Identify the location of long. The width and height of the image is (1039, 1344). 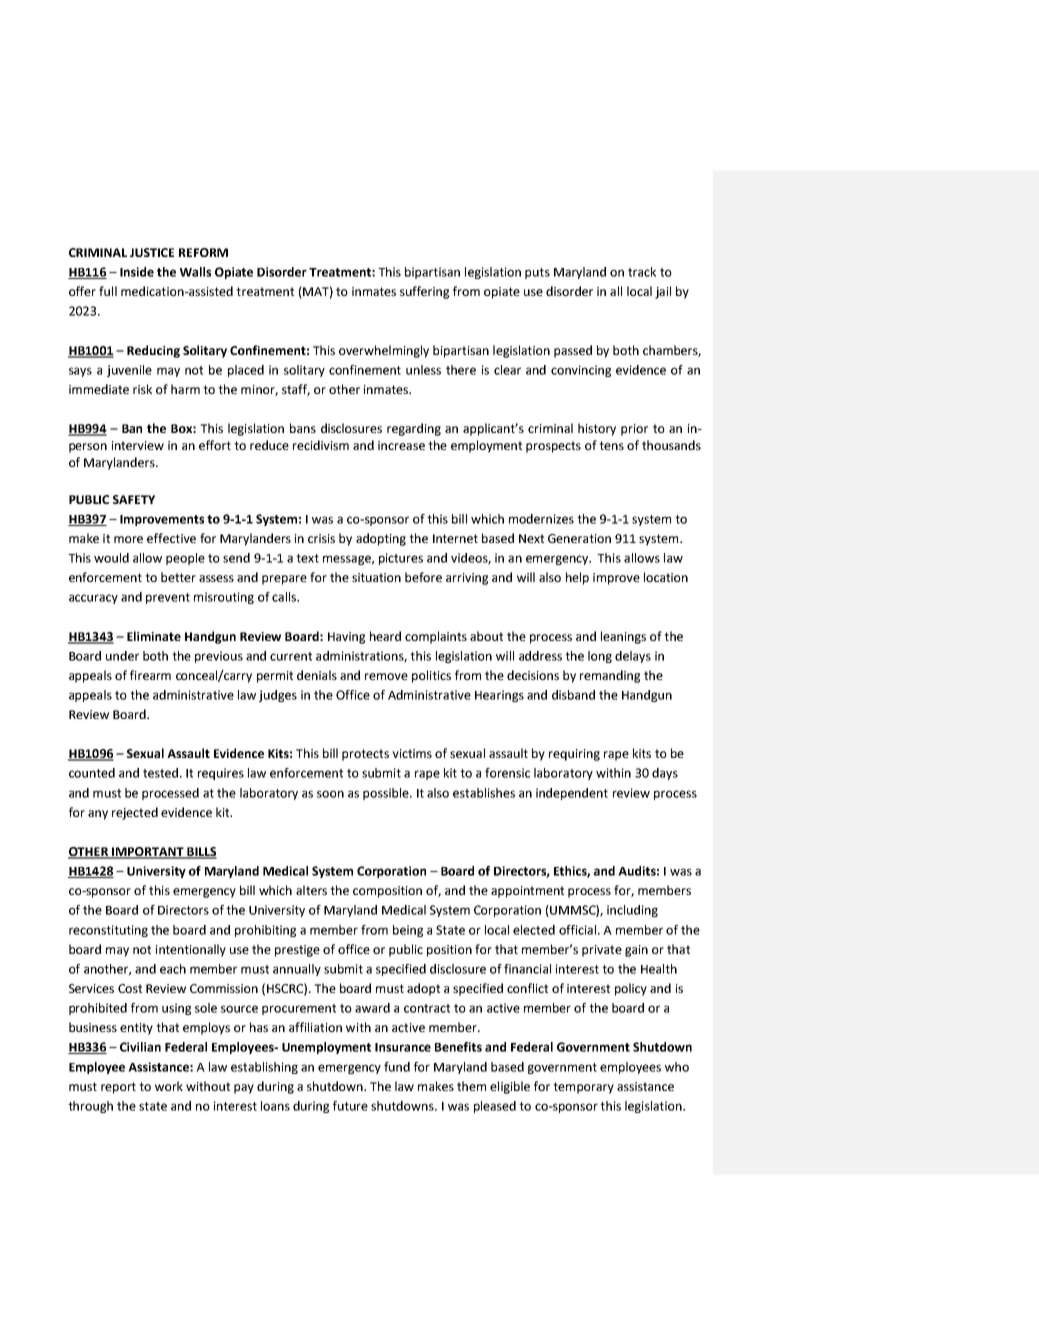
(600, 657).
